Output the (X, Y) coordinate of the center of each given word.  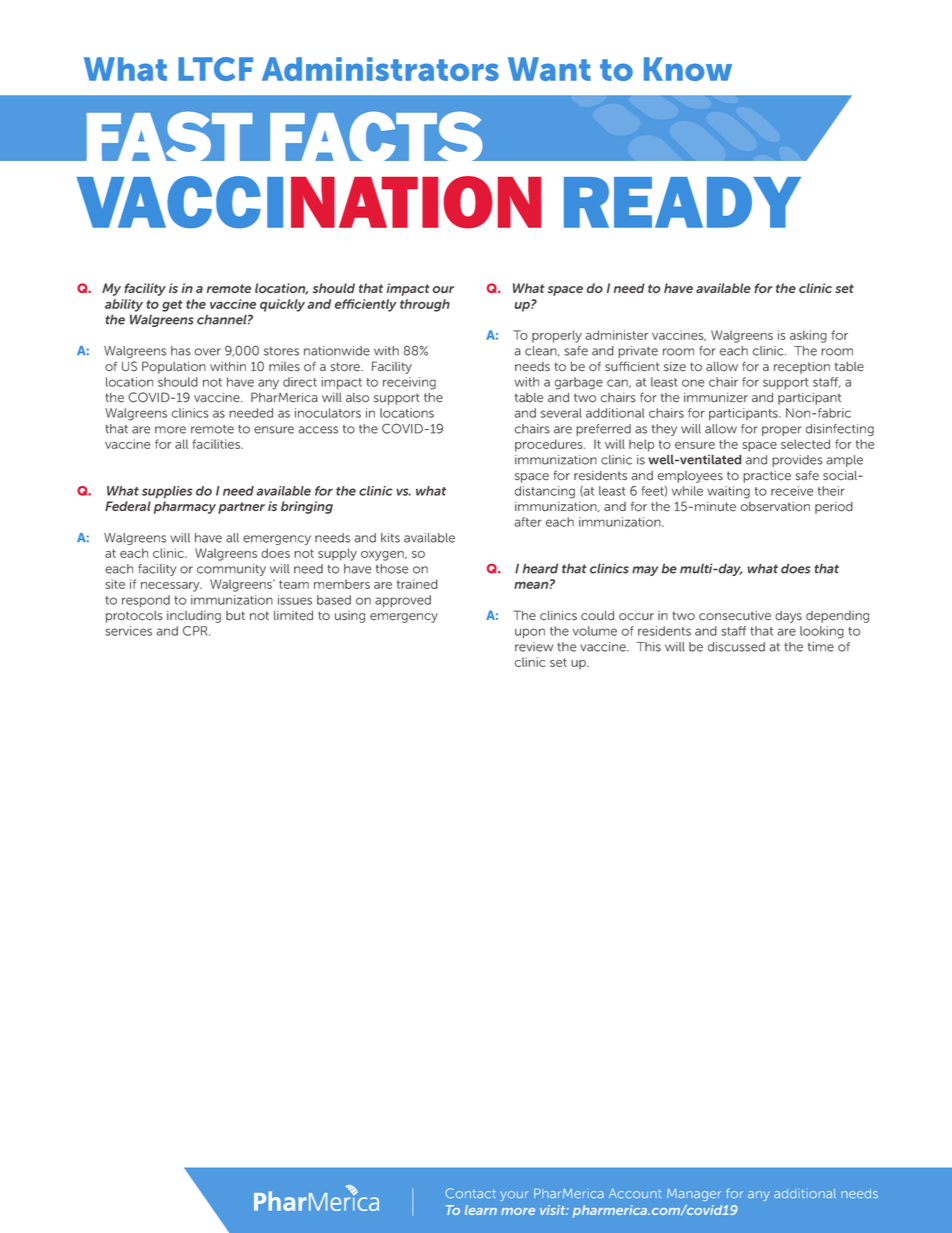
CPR (196, 631)
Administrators (380, 69)
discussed (736, 647)
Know (688, 69)
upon (530, 633)
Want (549, 69)
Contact (470, 1193)
